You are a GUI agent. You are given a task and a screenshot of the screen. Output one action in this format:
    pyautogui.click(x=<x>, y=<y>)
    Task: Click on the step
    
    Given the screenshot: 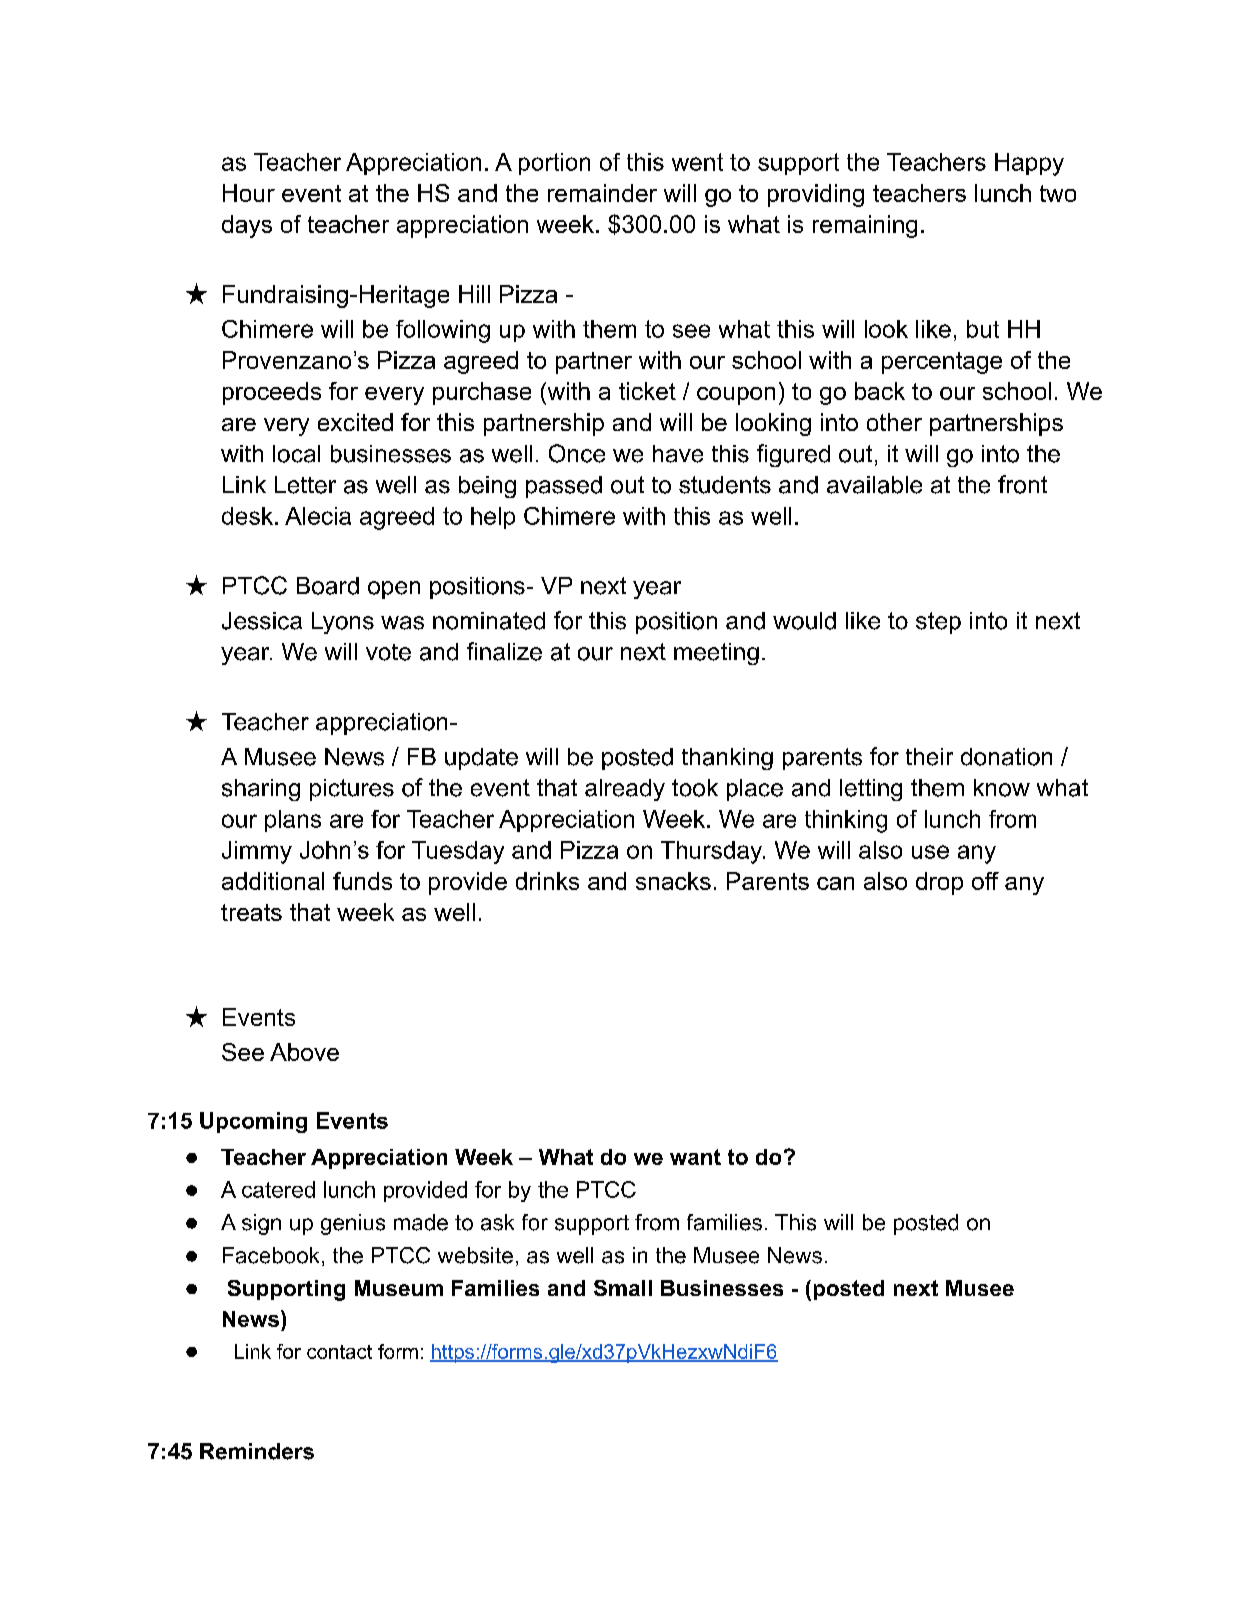 What is the action you would take?
    pyautogui.click(x=938, y=623)
